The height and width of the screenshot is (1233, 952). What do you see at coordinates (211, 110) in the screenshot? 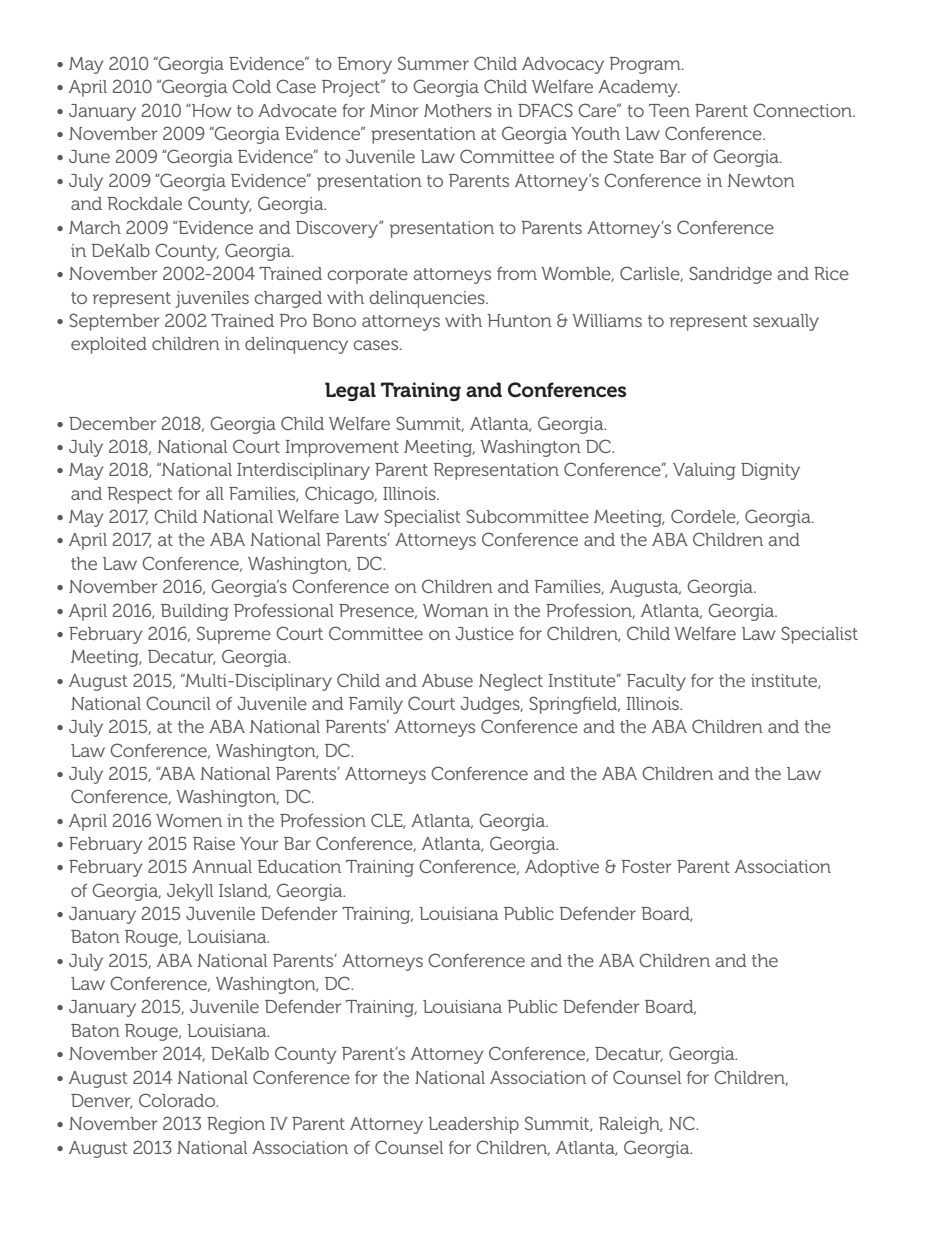
I see `How` at bounding box center [211, 110].
